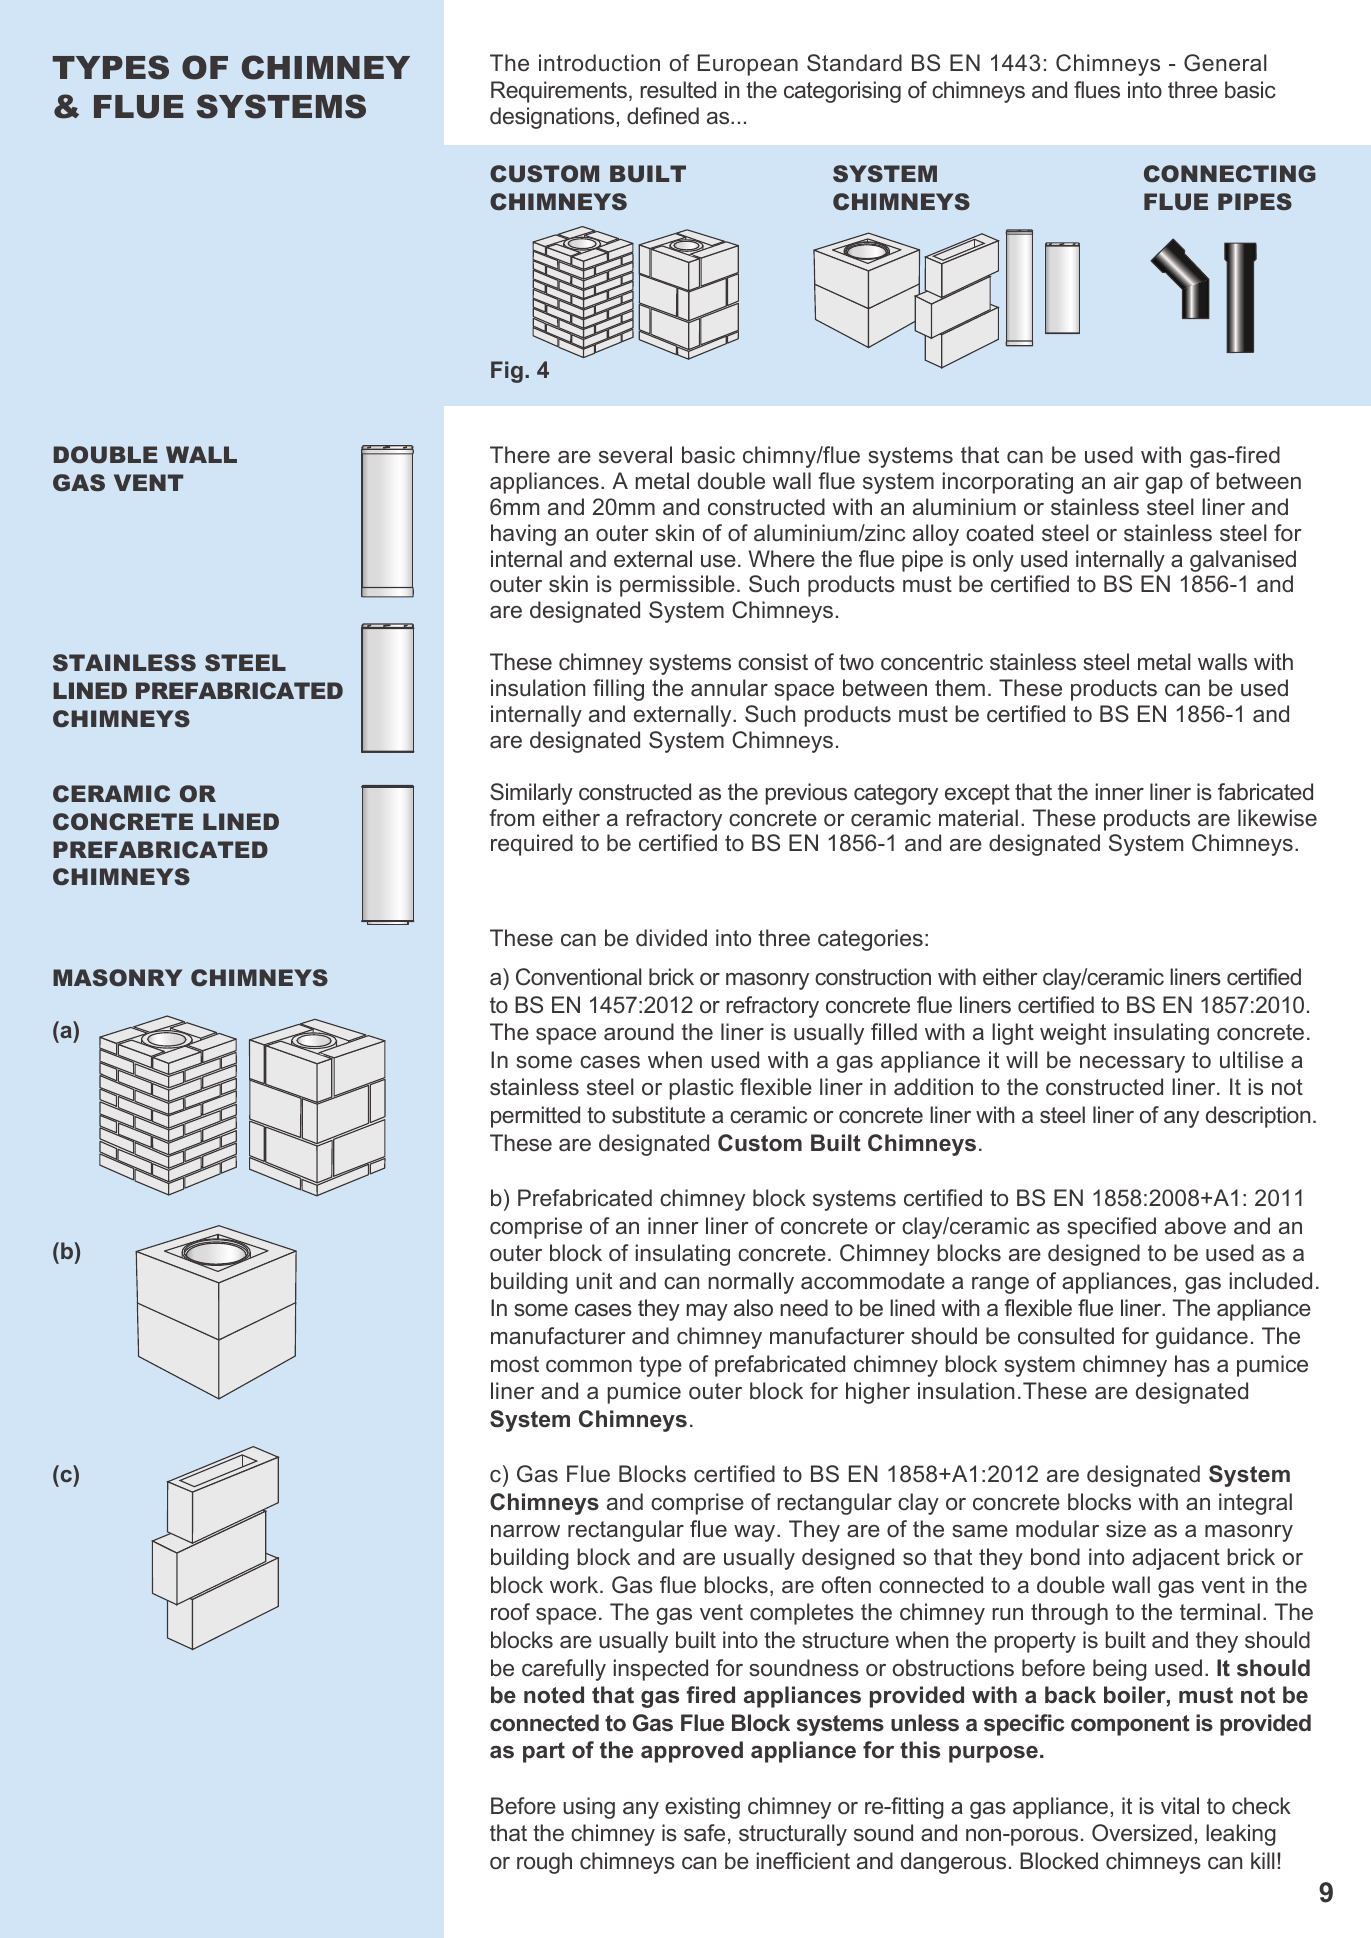  What do you see at coordinates (559, 92) in the page?
I see `Requirements` at bounding box center [559, 92].
